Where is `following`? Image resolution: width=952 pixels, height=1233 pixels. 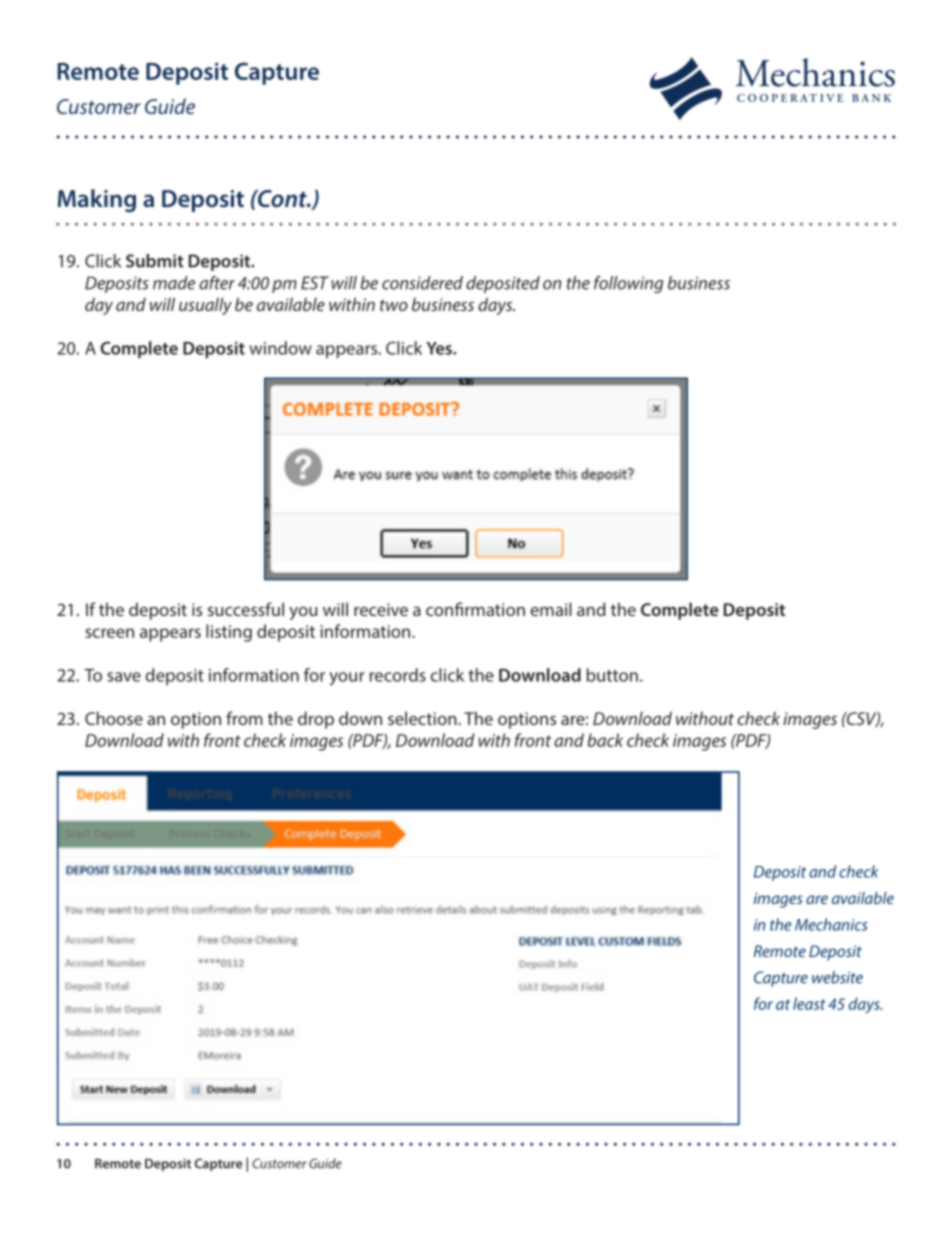
following is located at coordinates (628, 284).
